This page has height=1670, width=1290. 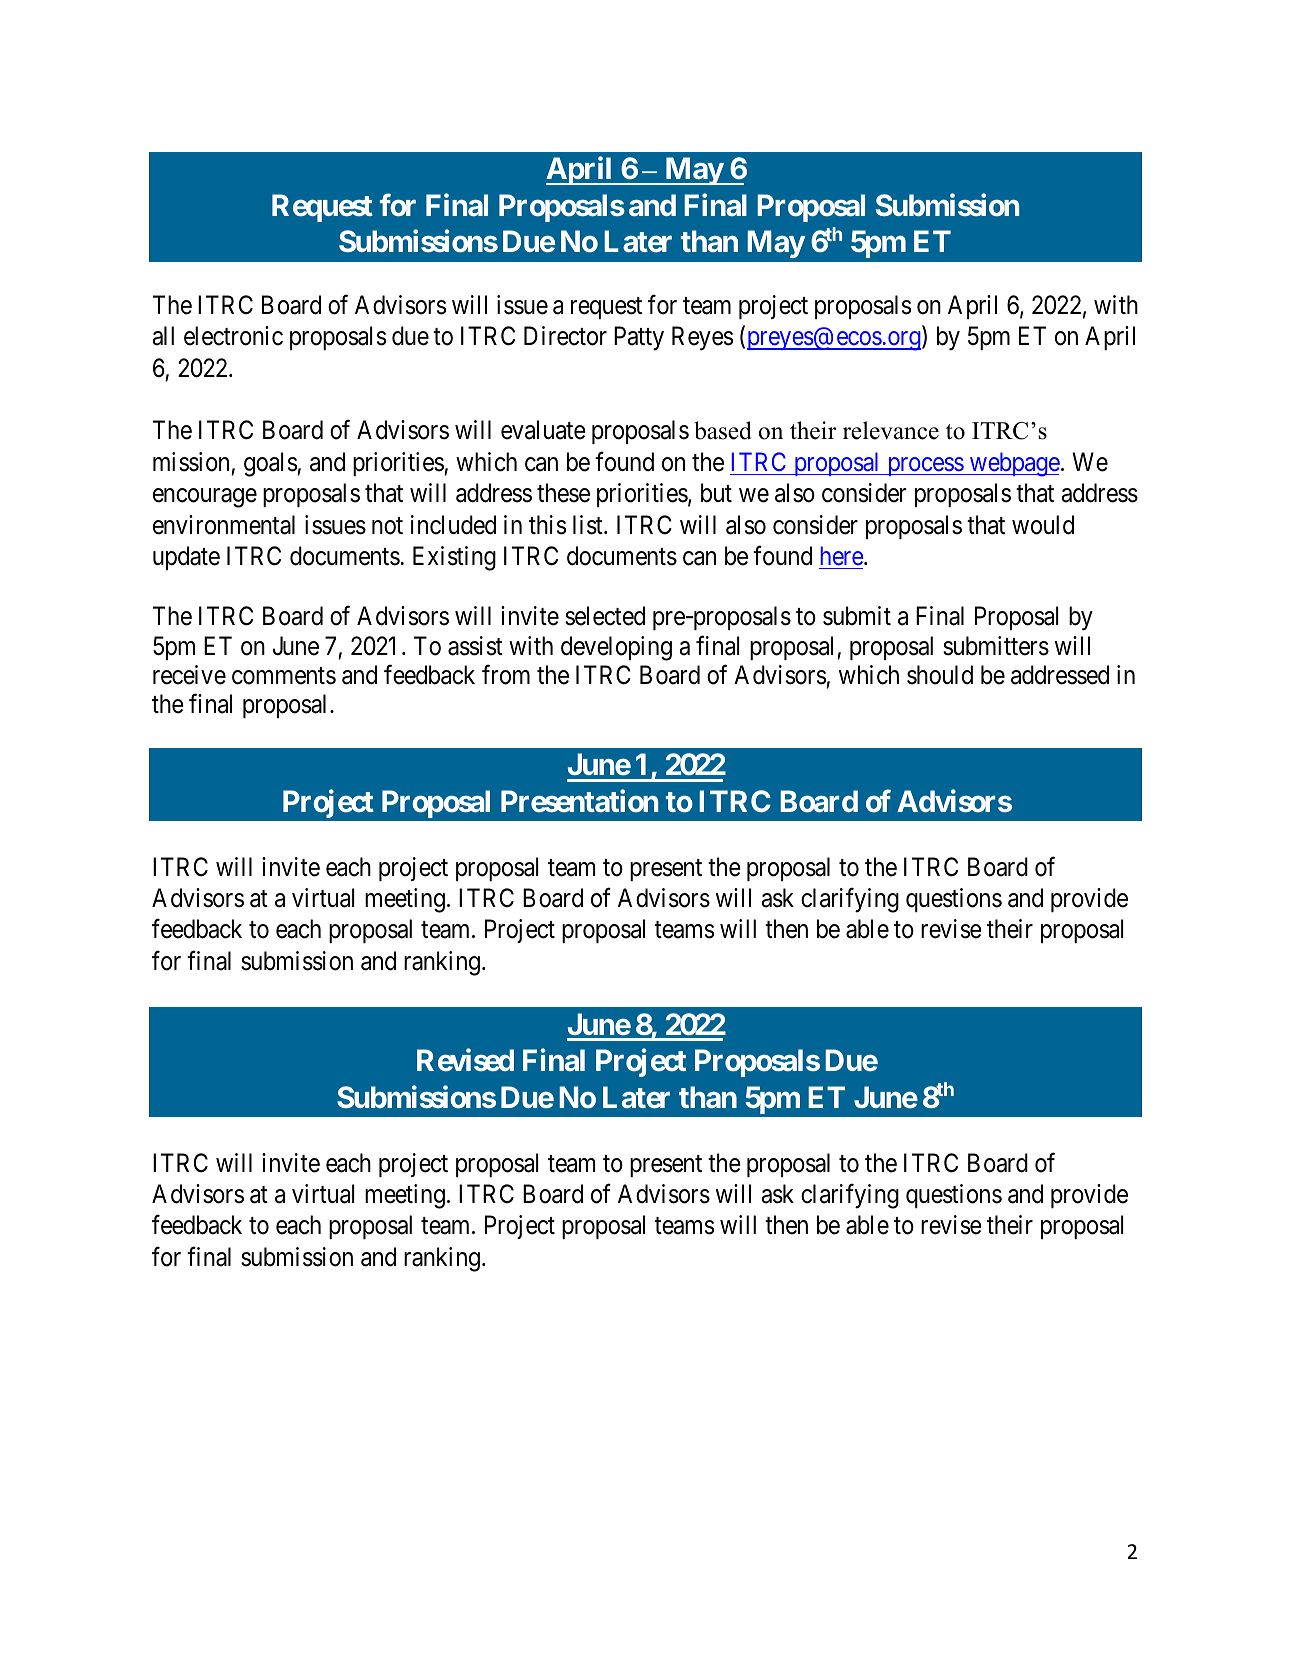 I want to click on Existing, so click(x=454, y=558).
